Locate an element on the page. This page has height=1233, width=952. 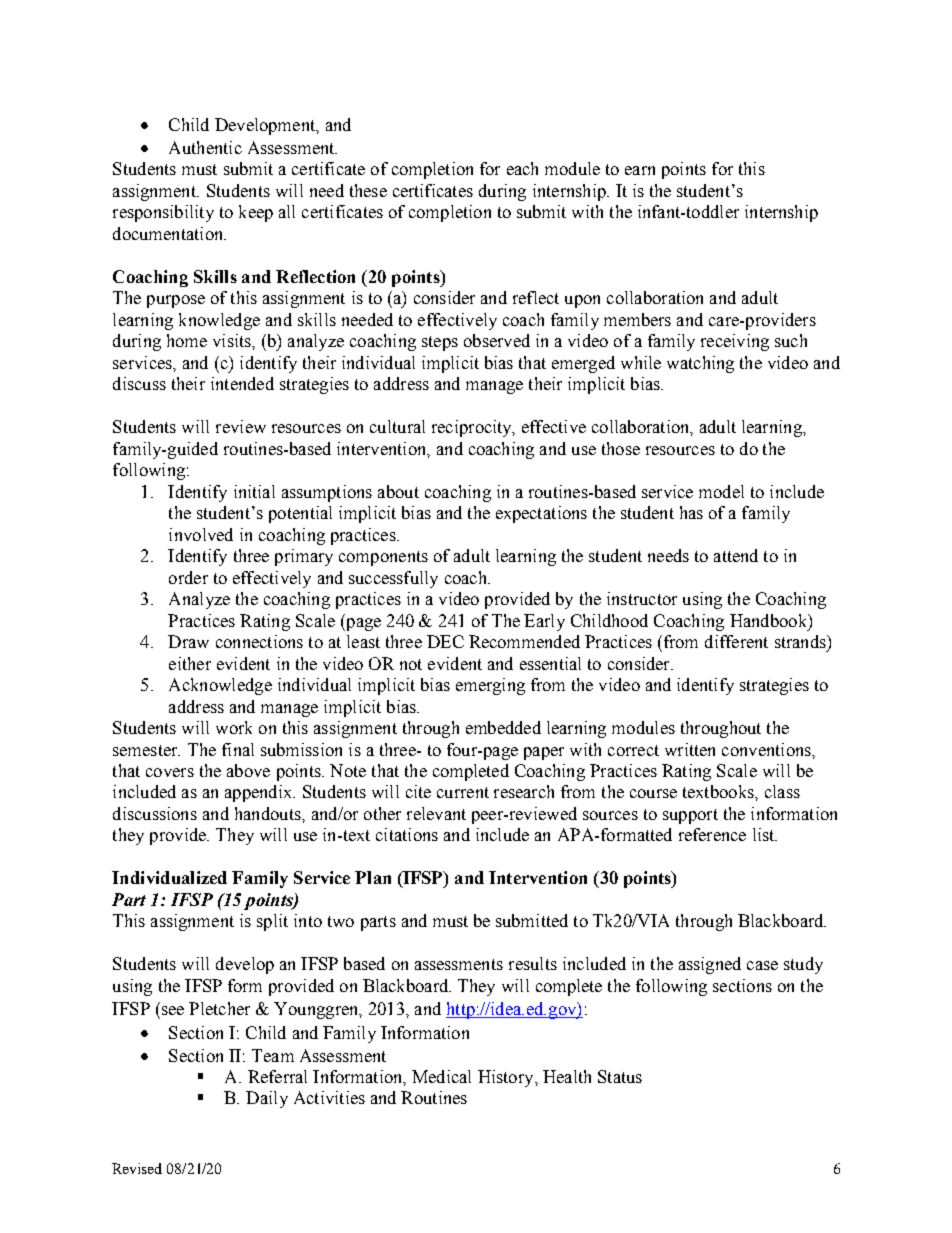
different is located at coordinates (736, 641).
